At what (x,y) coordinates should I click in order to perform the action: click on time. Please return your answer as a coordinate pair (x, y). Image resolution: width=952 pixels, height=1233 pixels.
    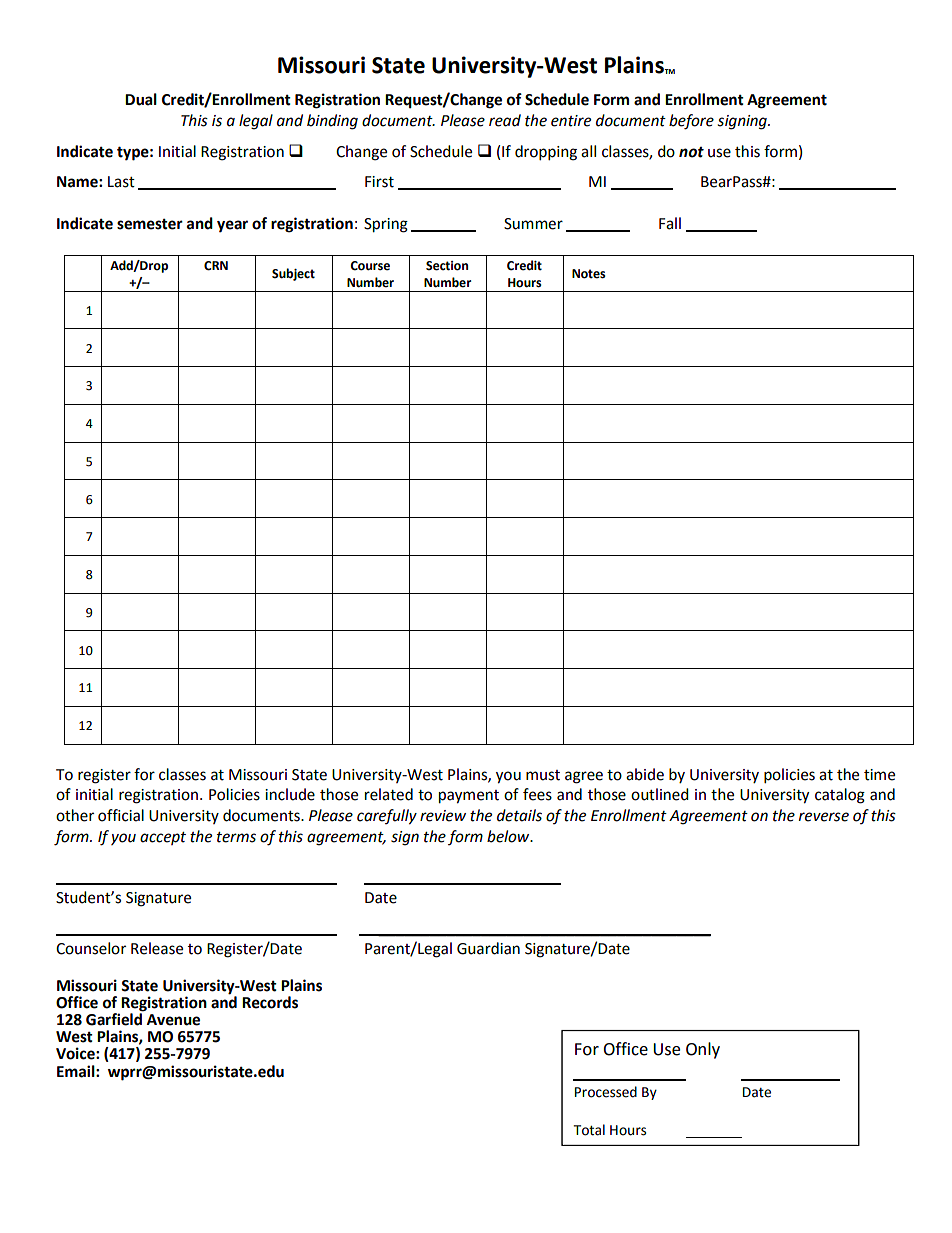
    Looking at the image, I should click on (879, 775).
